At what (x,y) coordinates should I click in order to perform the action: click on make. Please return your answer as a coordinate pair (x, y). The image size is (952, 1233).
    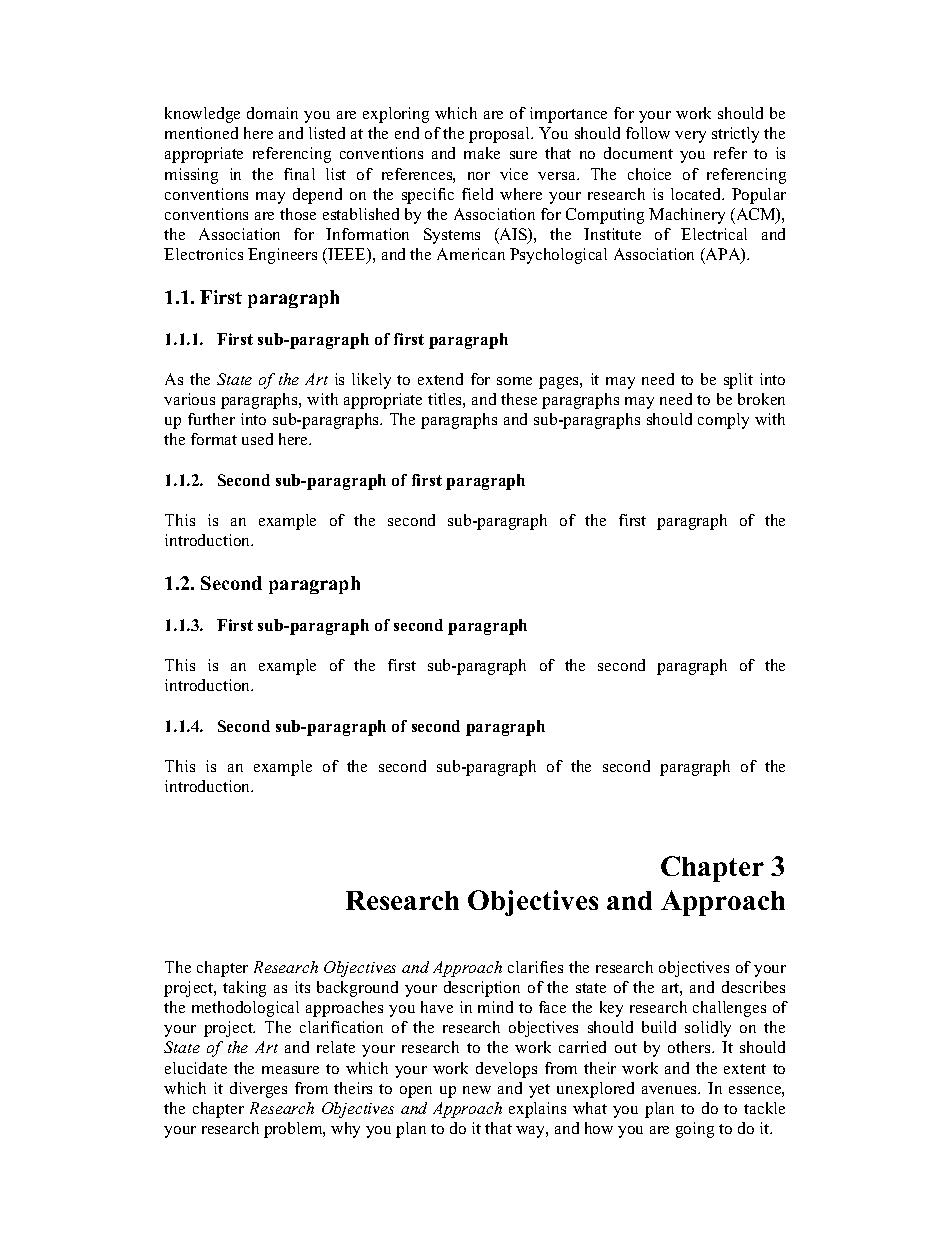
    Looking at the image, I should click on (482, 153).
